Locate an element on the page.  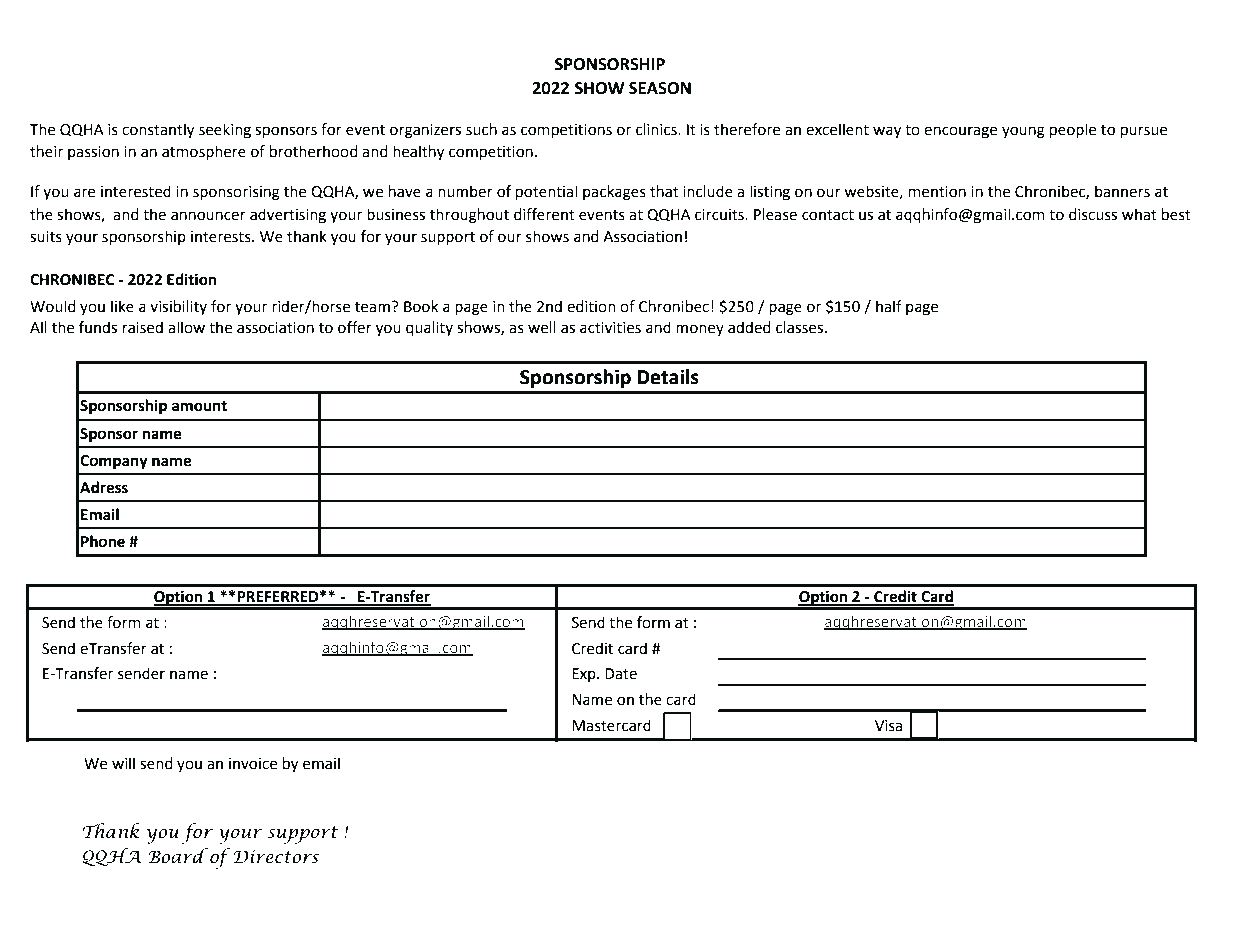
constantly is located at coordinates (158, 131).
